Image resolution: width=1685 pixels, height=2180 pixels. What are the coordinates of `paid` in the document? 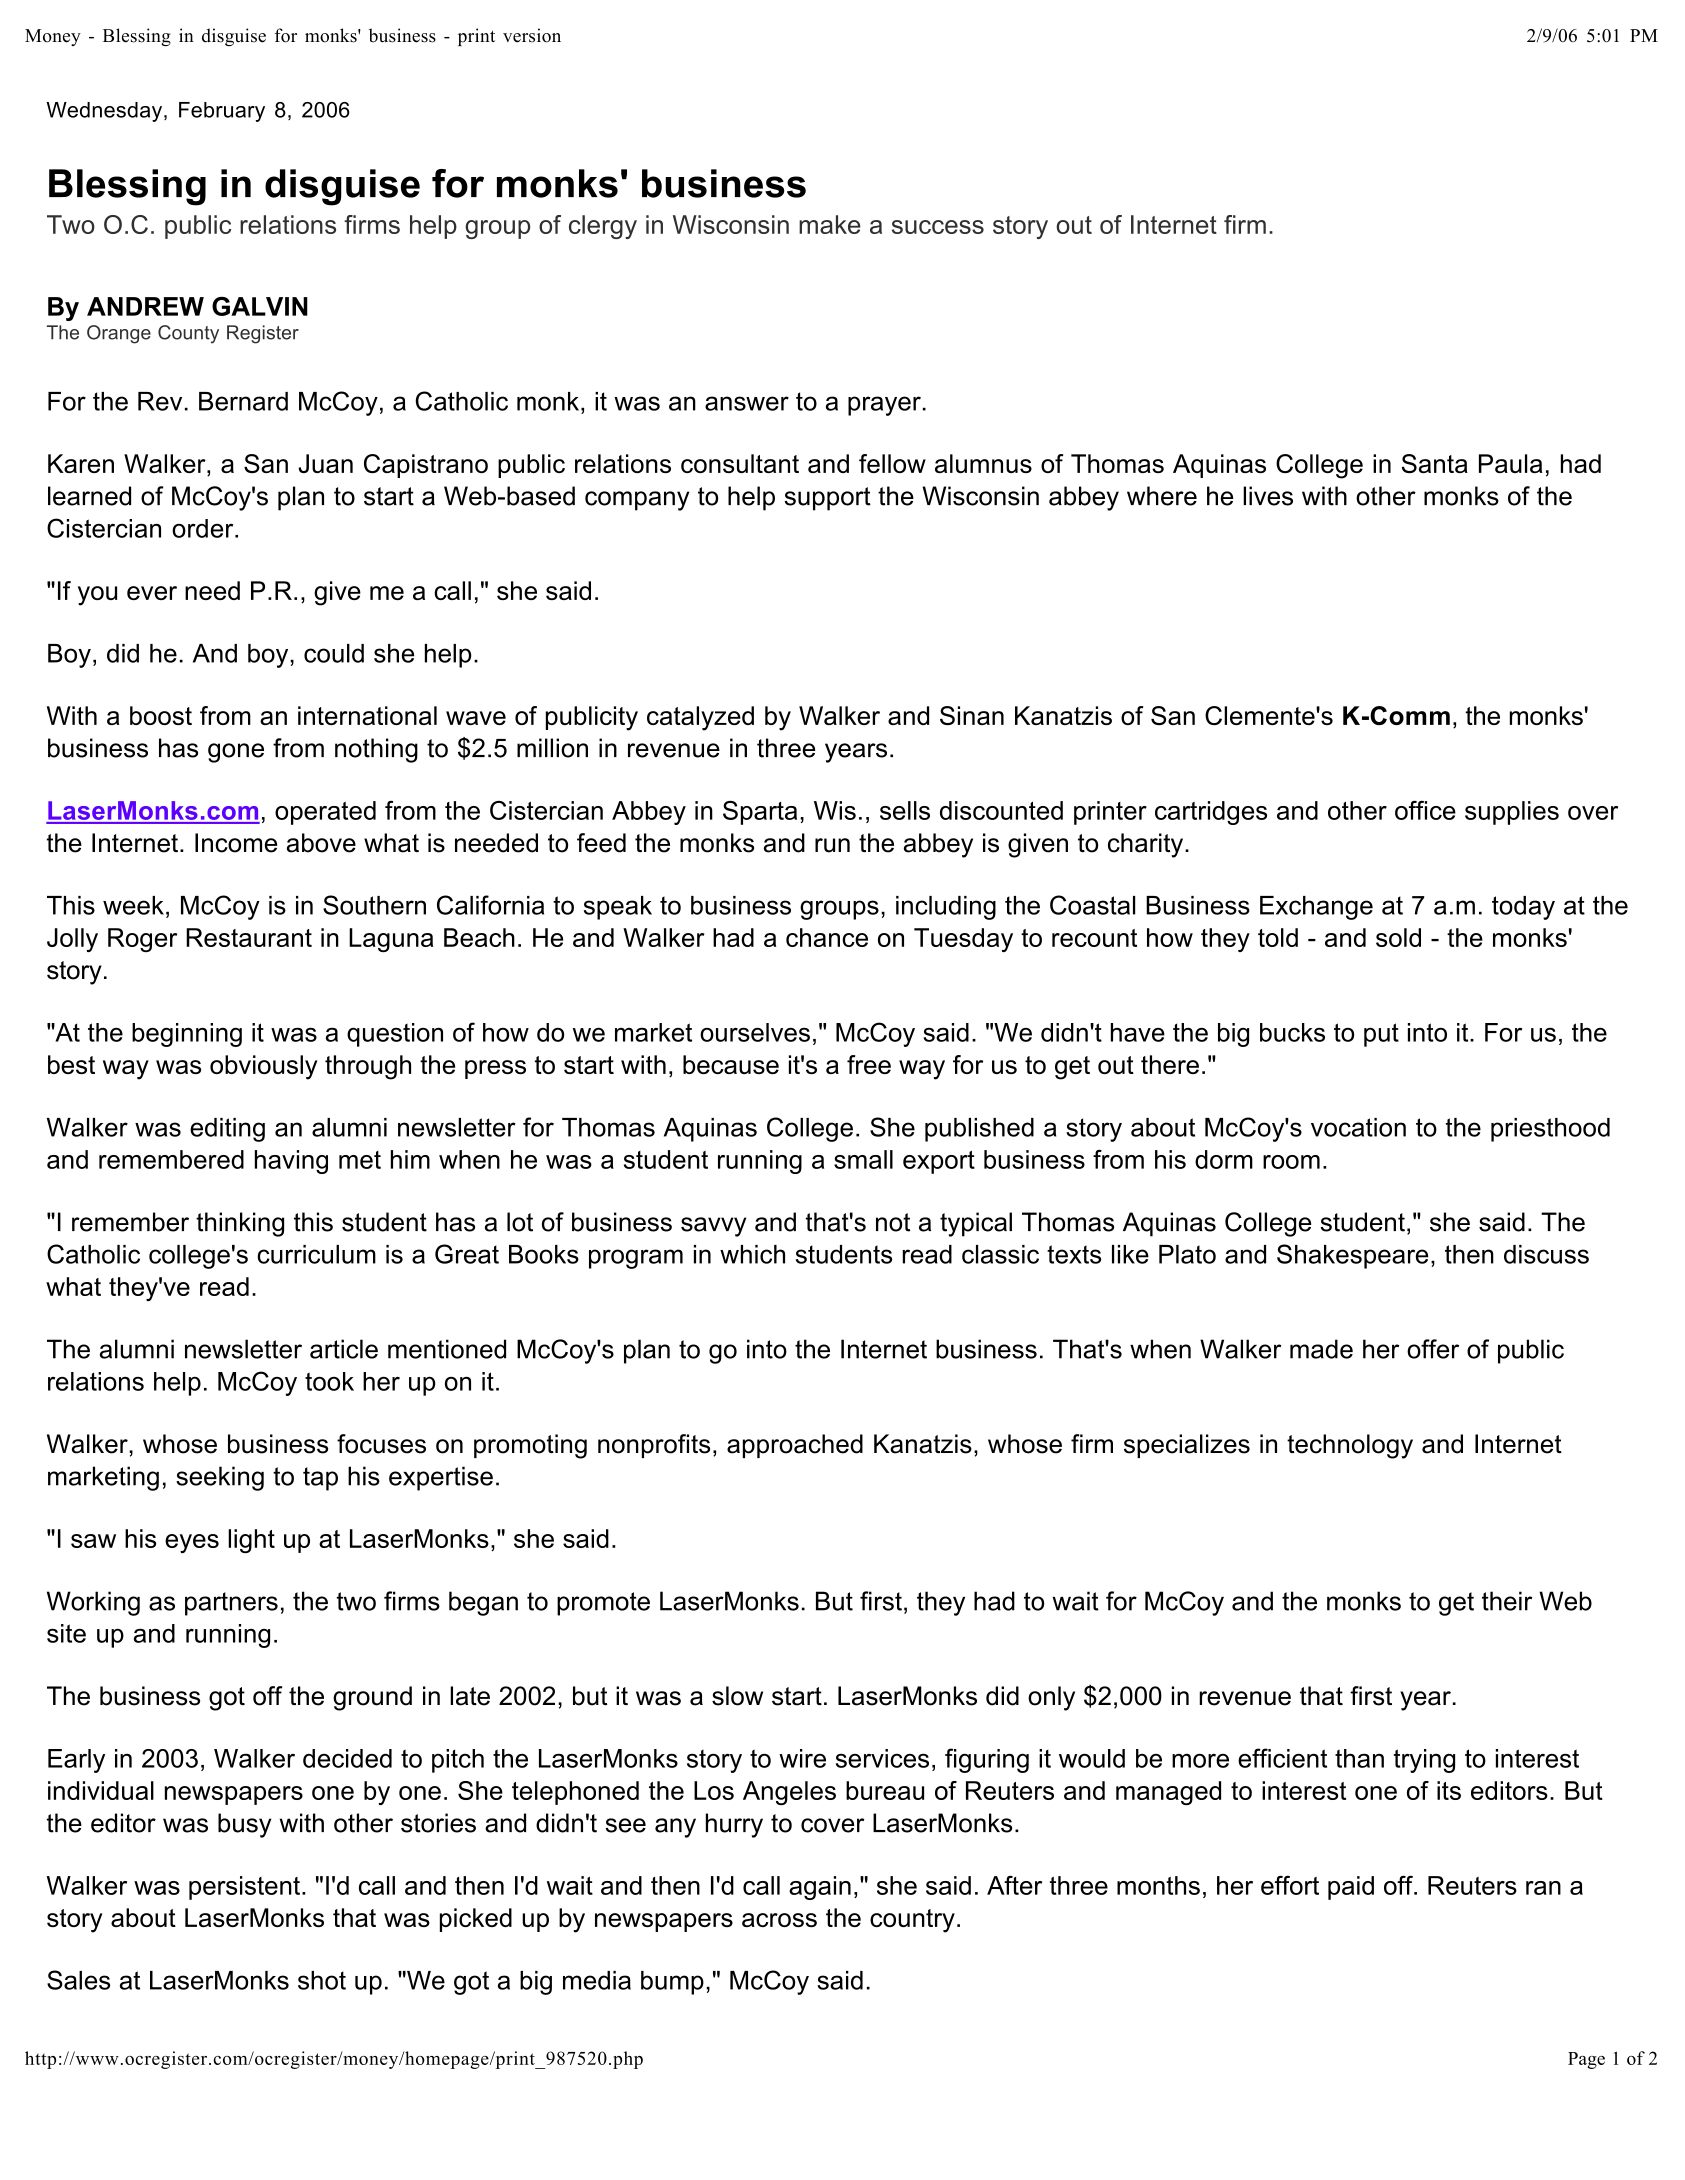 It's located at (1351, 1888).
